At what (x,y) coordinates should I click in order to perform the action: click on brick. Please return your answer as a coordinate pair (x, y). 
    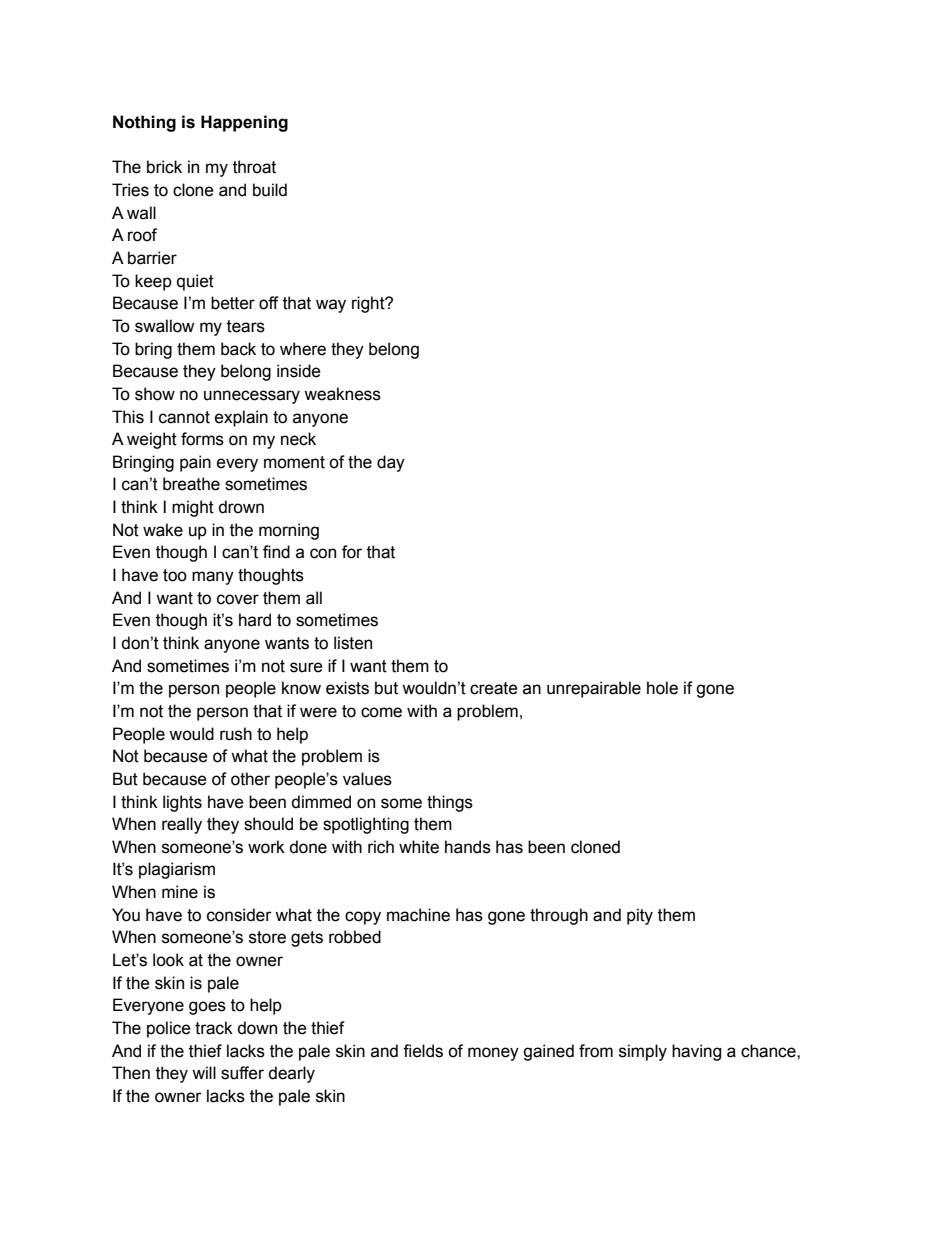
    Looking at the image, I should click on (164, 167).
